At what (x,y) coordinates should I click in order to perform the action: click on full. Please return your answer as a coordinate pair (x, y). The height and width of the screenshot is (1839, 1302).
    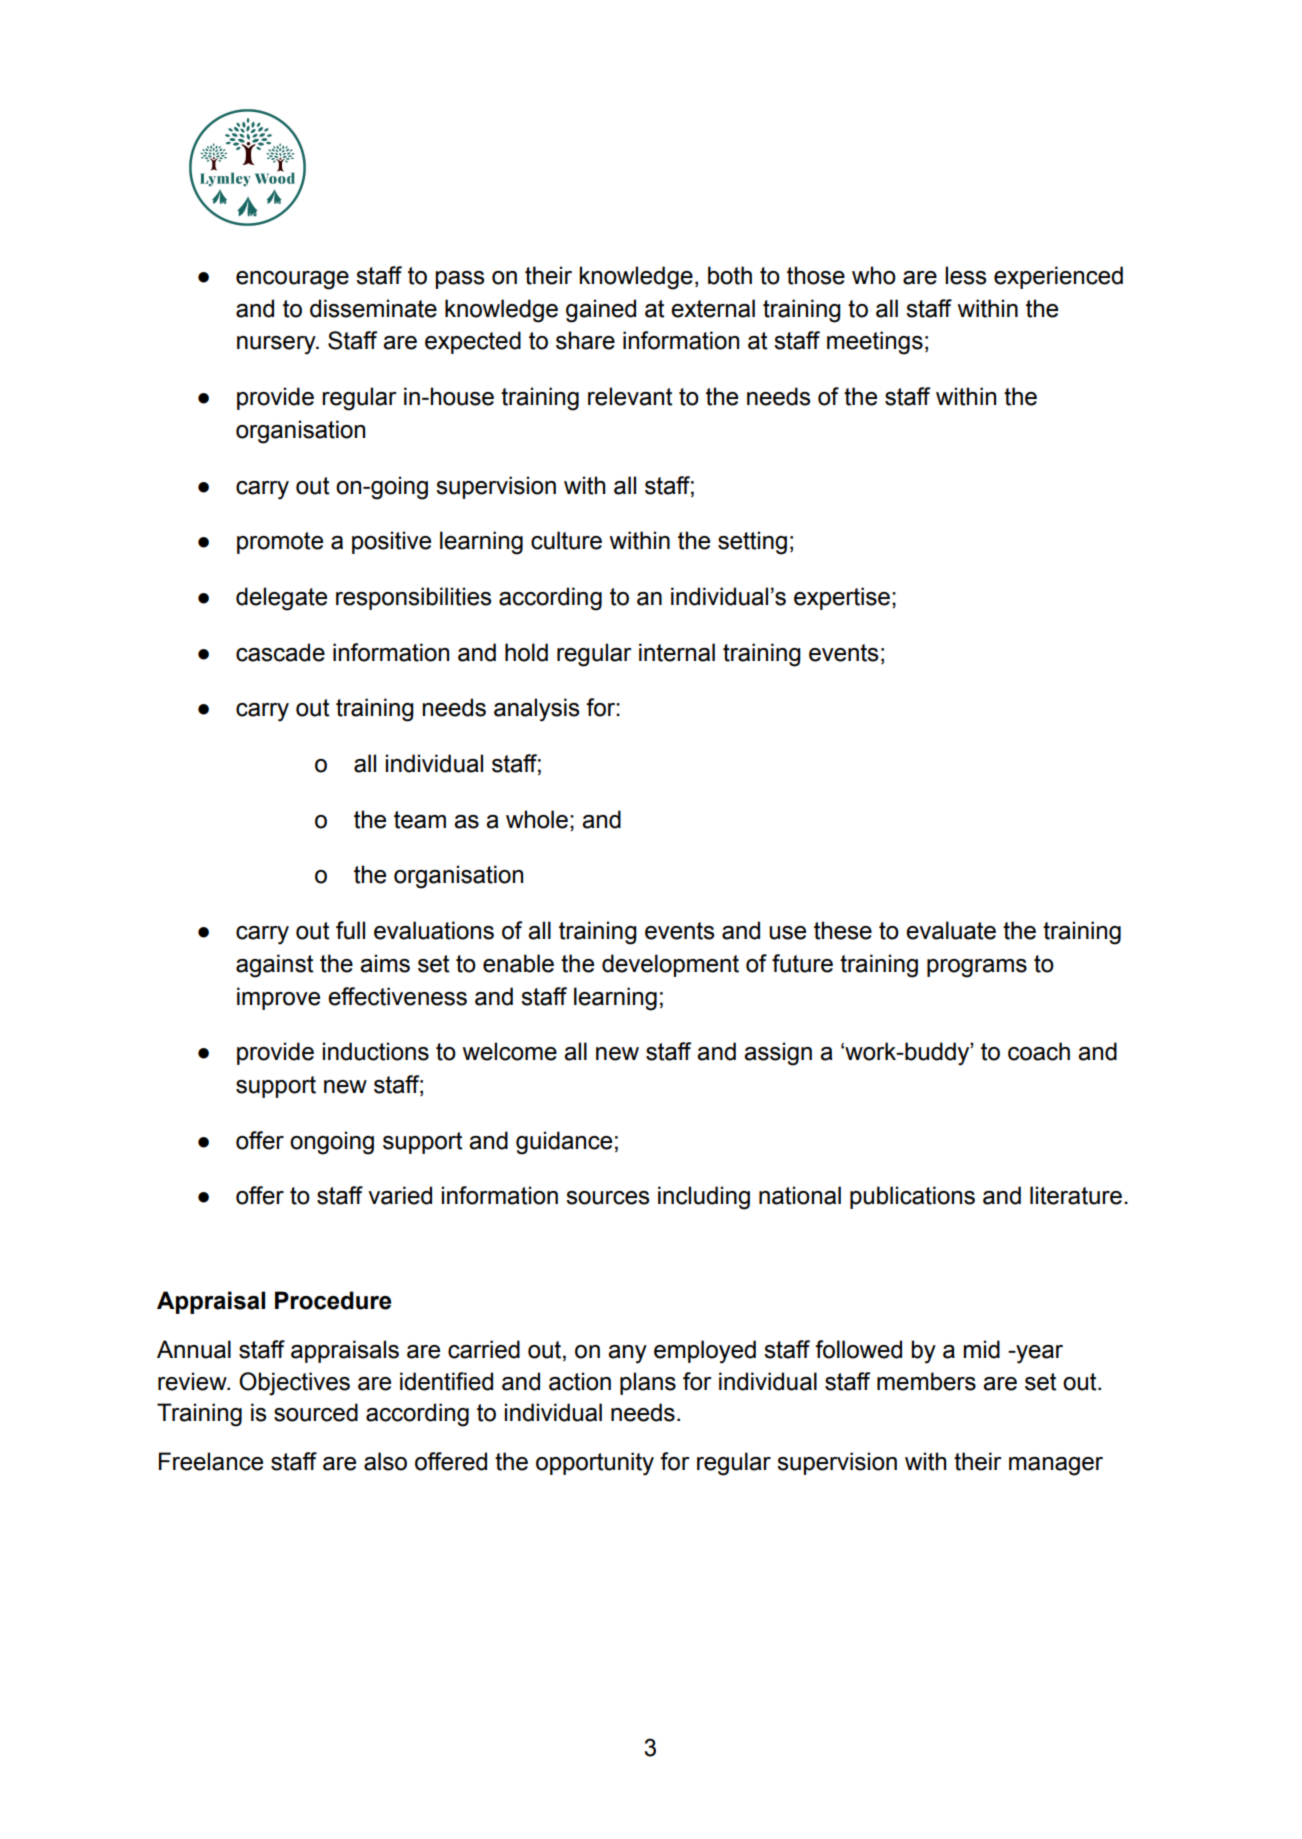
    Looking at the image, I should click on (350, 930).
